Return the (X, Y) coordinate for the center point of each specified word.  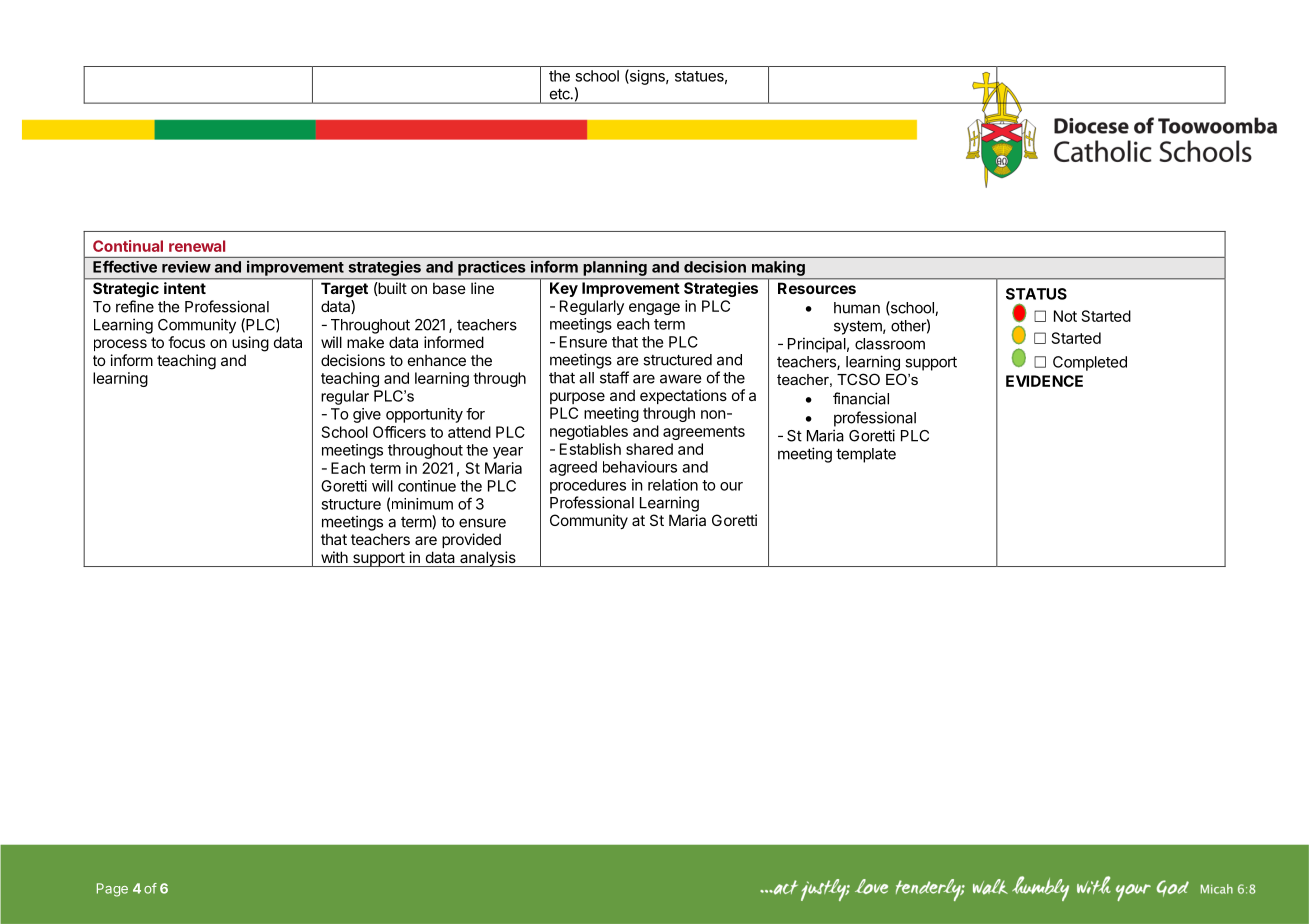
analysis (488, 559)
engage (654, 309)
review (186, 267)
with (334, 557)
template (866, 455)
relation (673, 485)
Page (112, 890)
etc (561, 94)
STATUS (1036, 294)
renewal (197, 246)
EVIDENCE (1044, 381)
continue (427, 486)
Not (1065, 316)
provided (471, 540)
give (367, 415)
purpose (577, 398)
